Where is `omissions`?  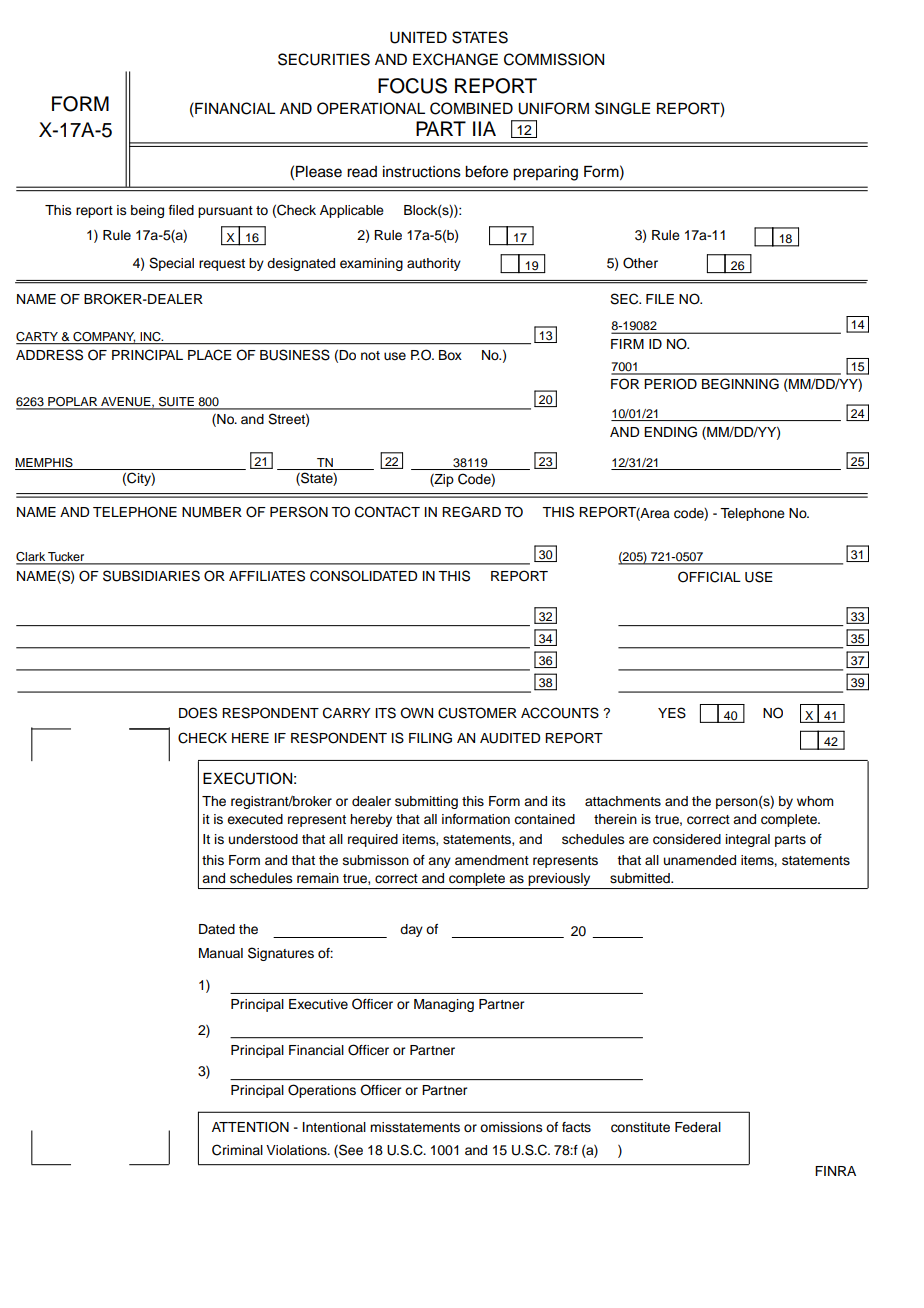 omissions is located at coordinates (511, 1127).
